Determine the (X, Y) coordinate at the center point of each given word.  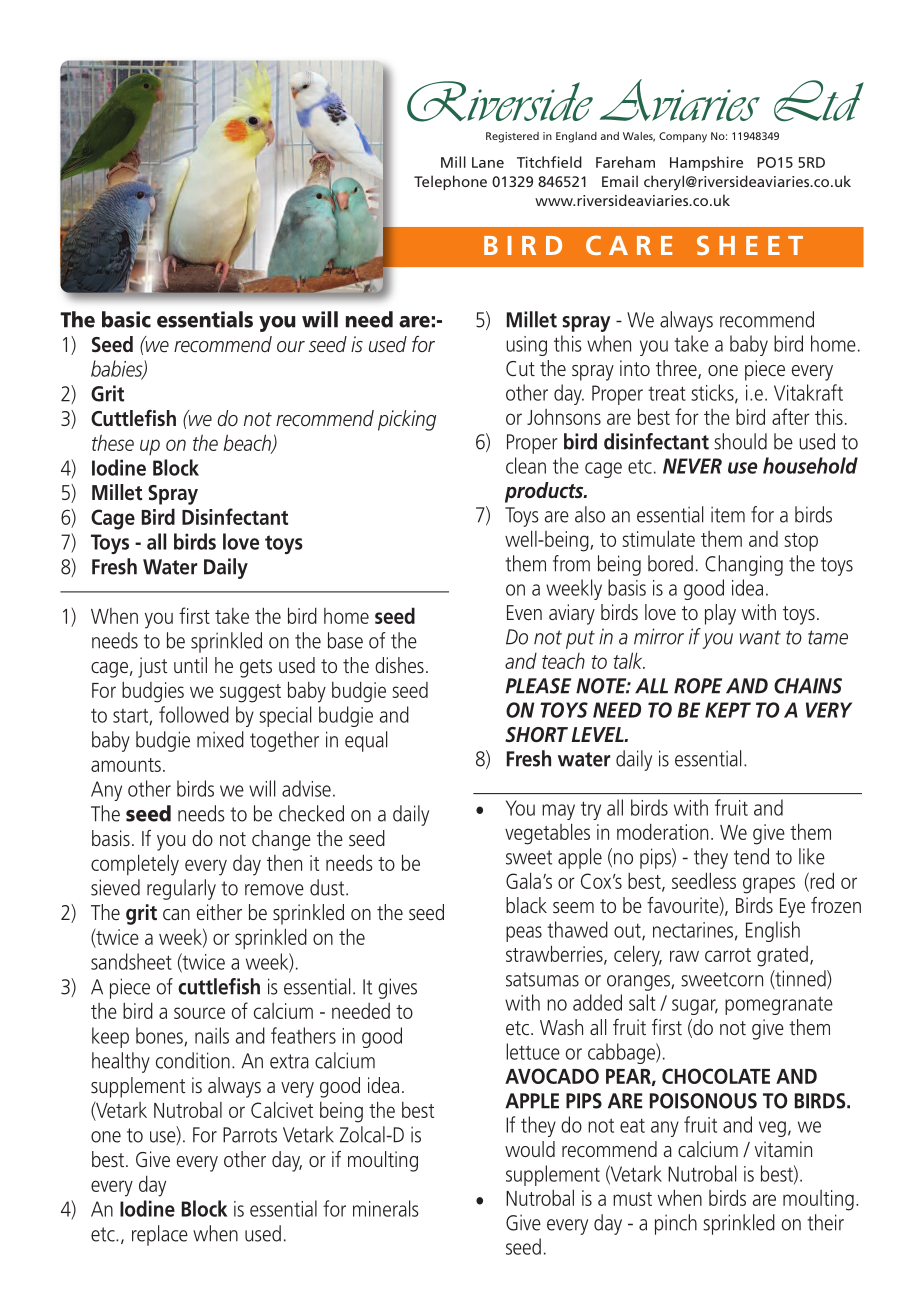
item (728, 514)
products (545, 492)
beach (248, 443)
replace (160, 1235)
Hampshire (706, 163)
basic (126, 319)
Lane (488, 162)
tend (751, 856)
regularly (181, 889)
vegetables (547, 834)
